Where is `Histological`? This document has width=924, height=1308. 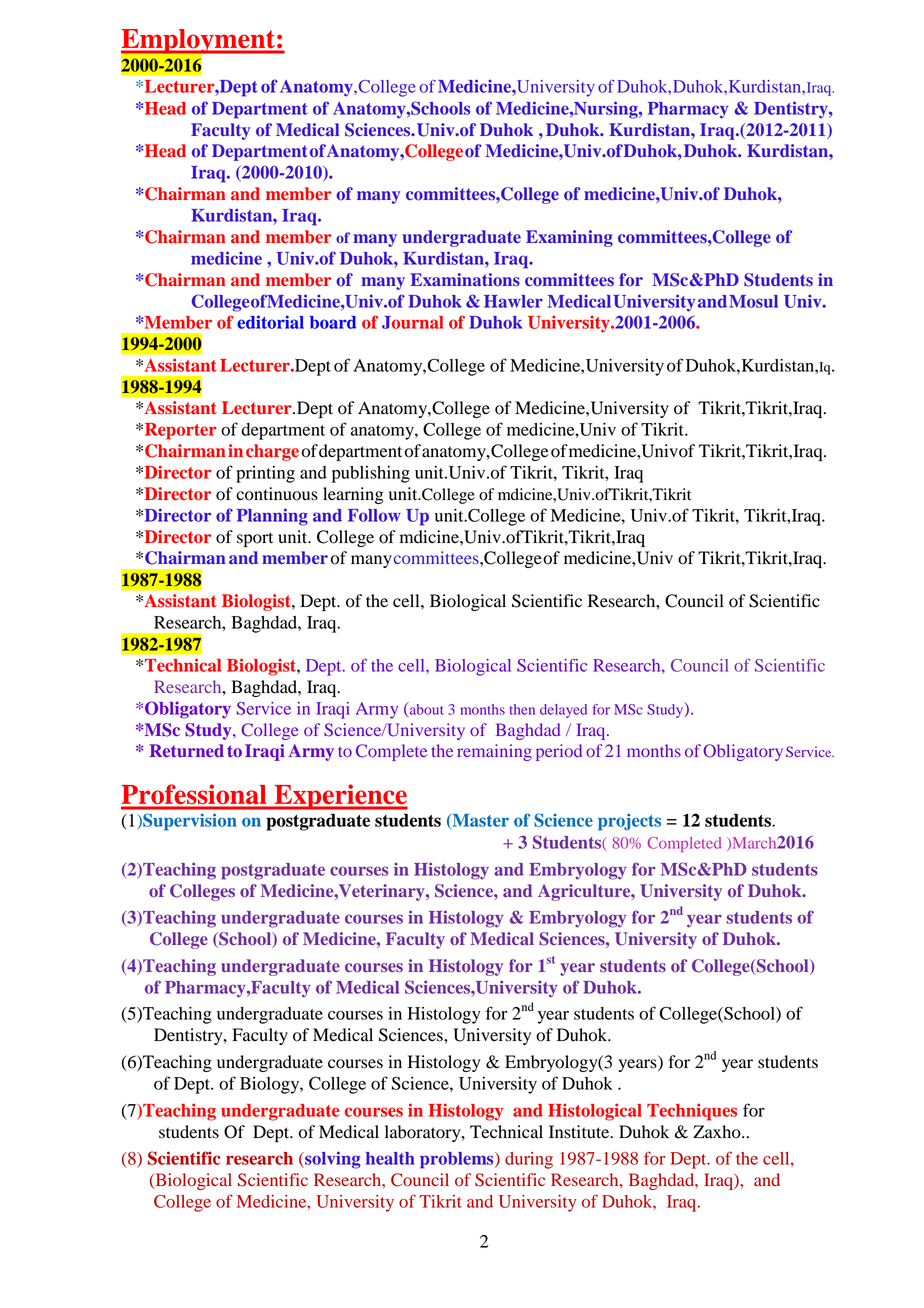 Histological is located at coordinates (595, 1112).
